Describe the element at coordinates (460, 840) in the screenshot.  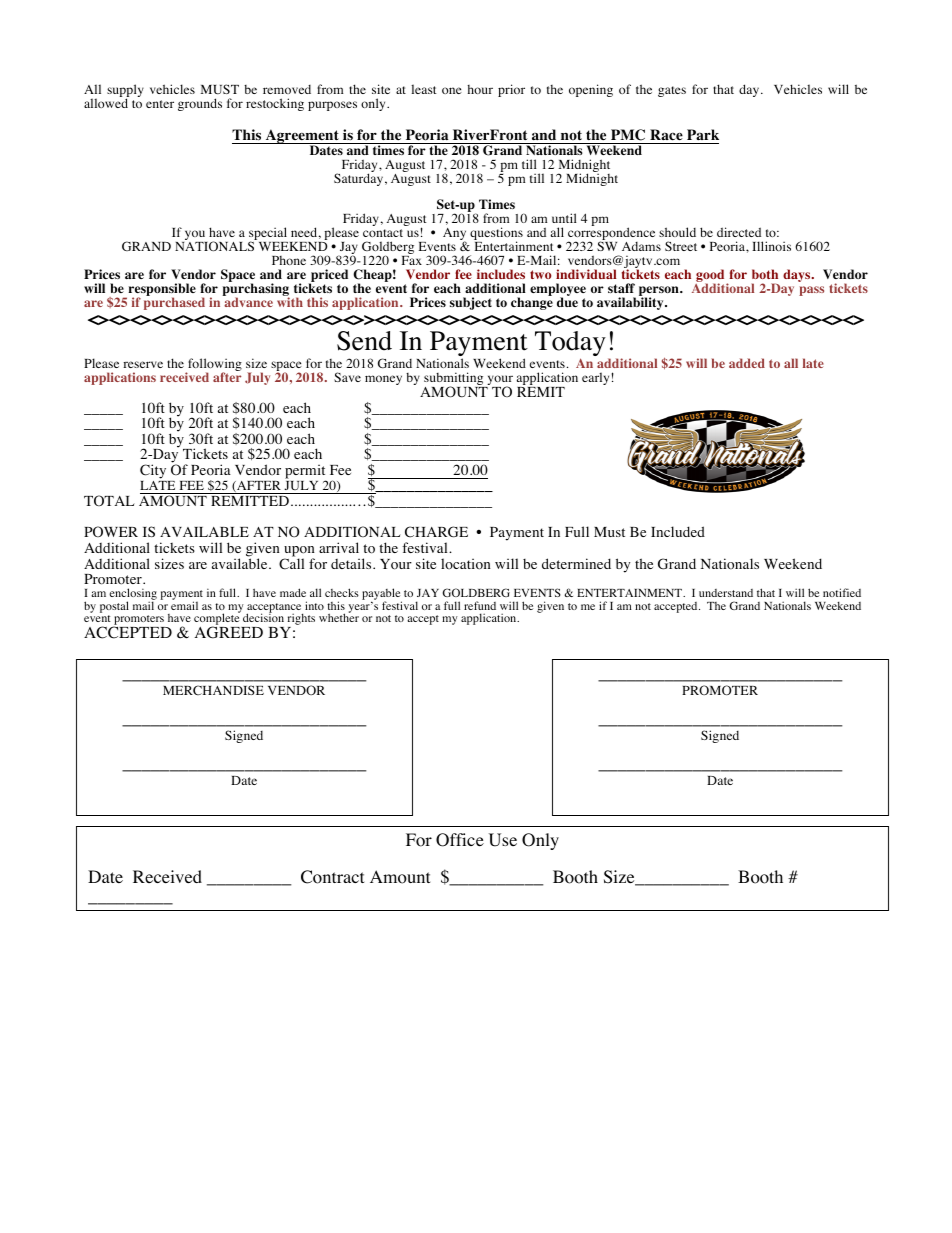
I see `Office` at that location.
